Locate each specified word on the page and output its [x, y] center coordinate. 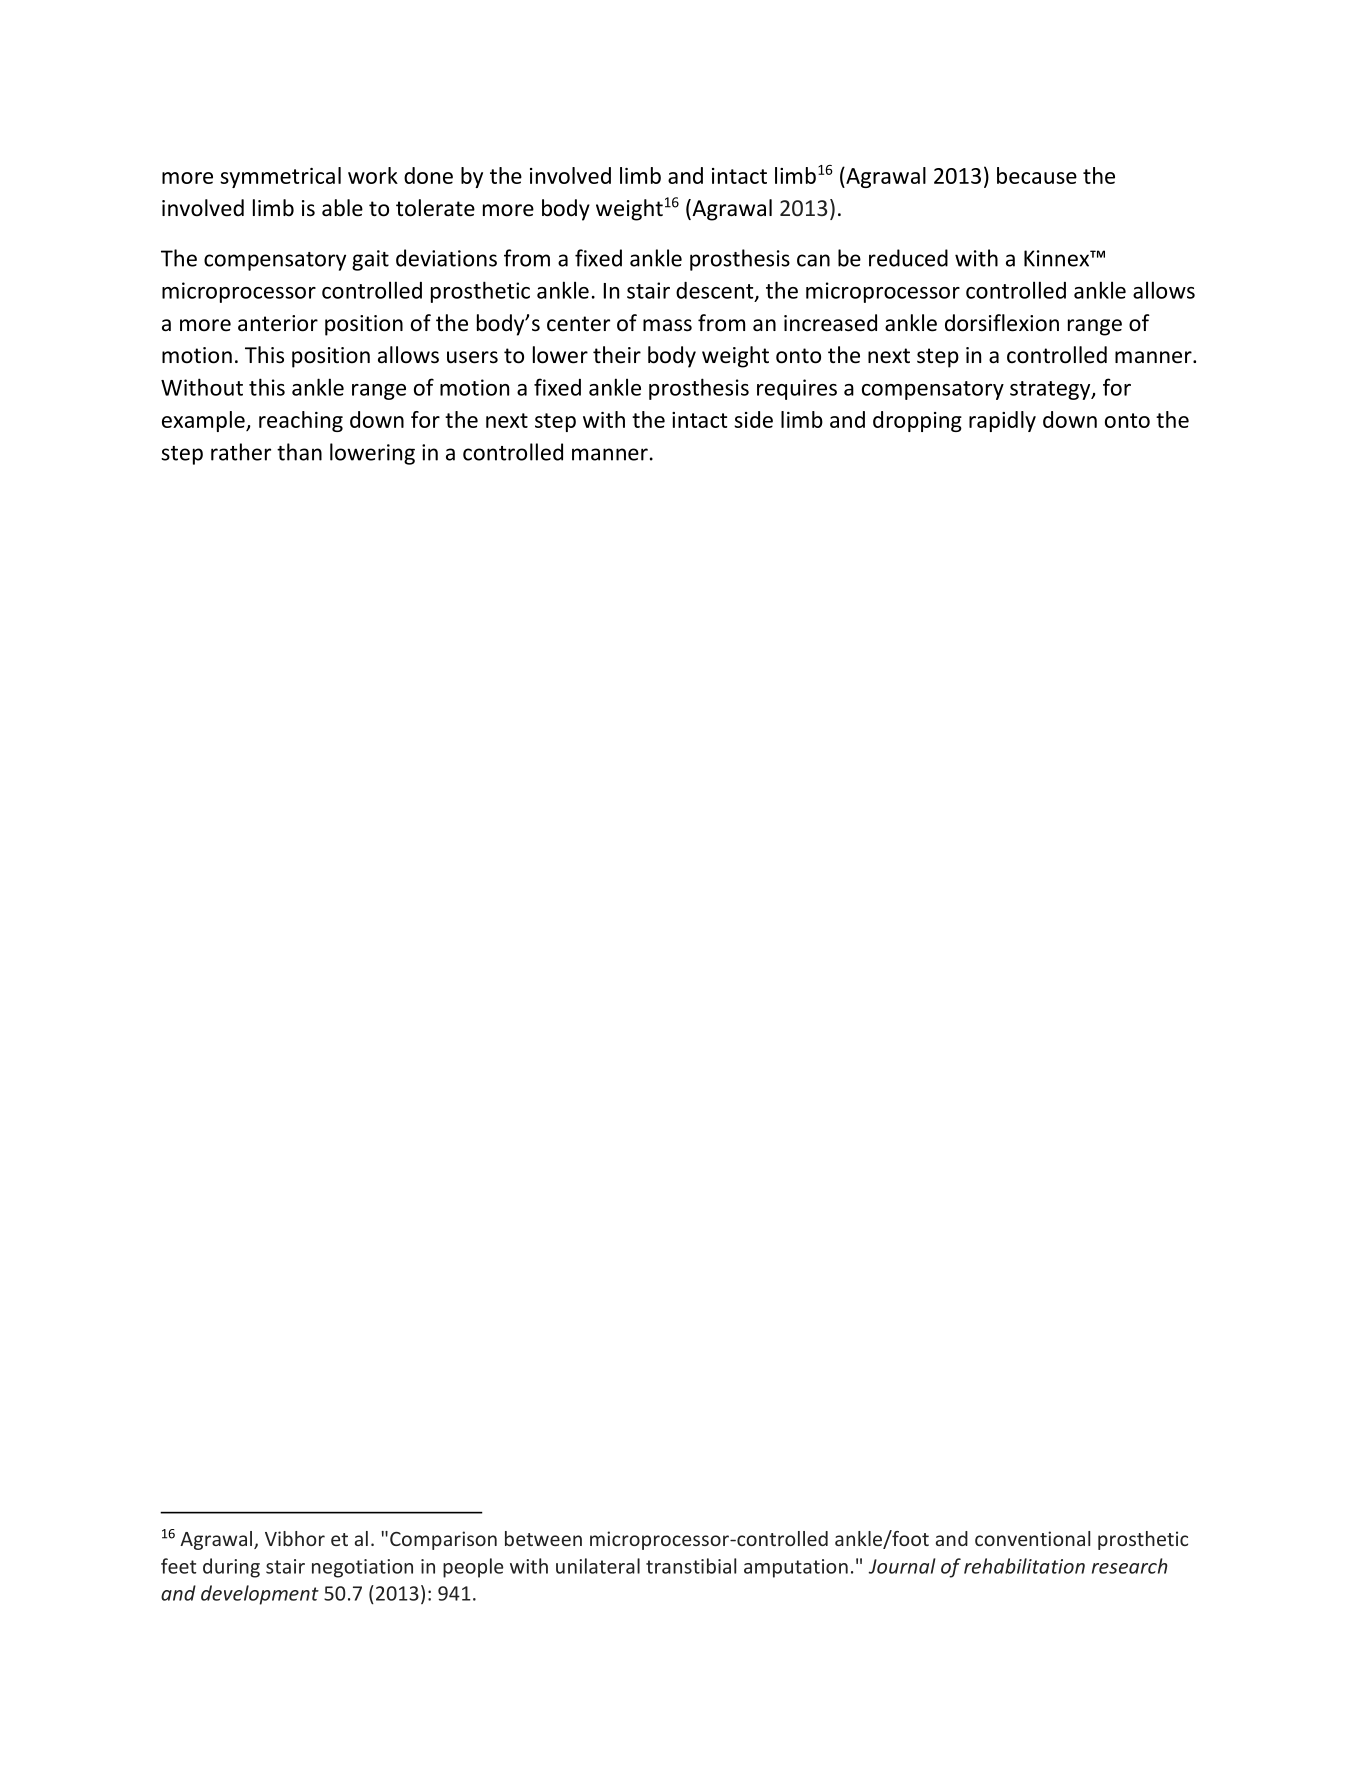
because [1037, 175]
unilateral [598, 1566]
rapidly [1002, 421]
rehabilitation [1024, 1566]
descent [716, 291]
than [299, 452]
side [753, 419]
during [231, 1568]
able [342, 208]
